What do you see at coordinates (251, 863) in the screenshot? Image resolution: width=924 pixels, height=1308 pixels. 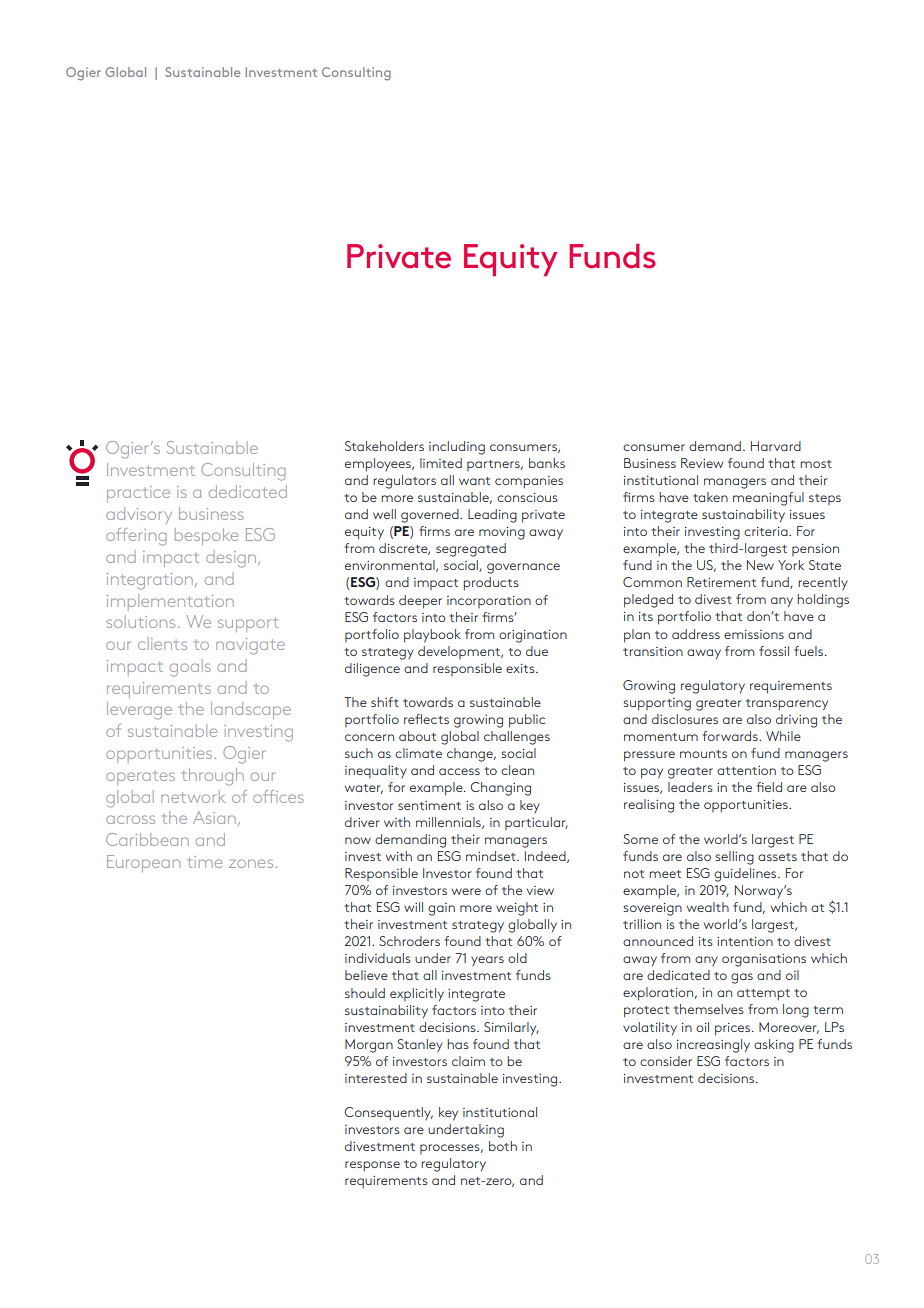 I see `zones` at bounding box center [251, 863].
